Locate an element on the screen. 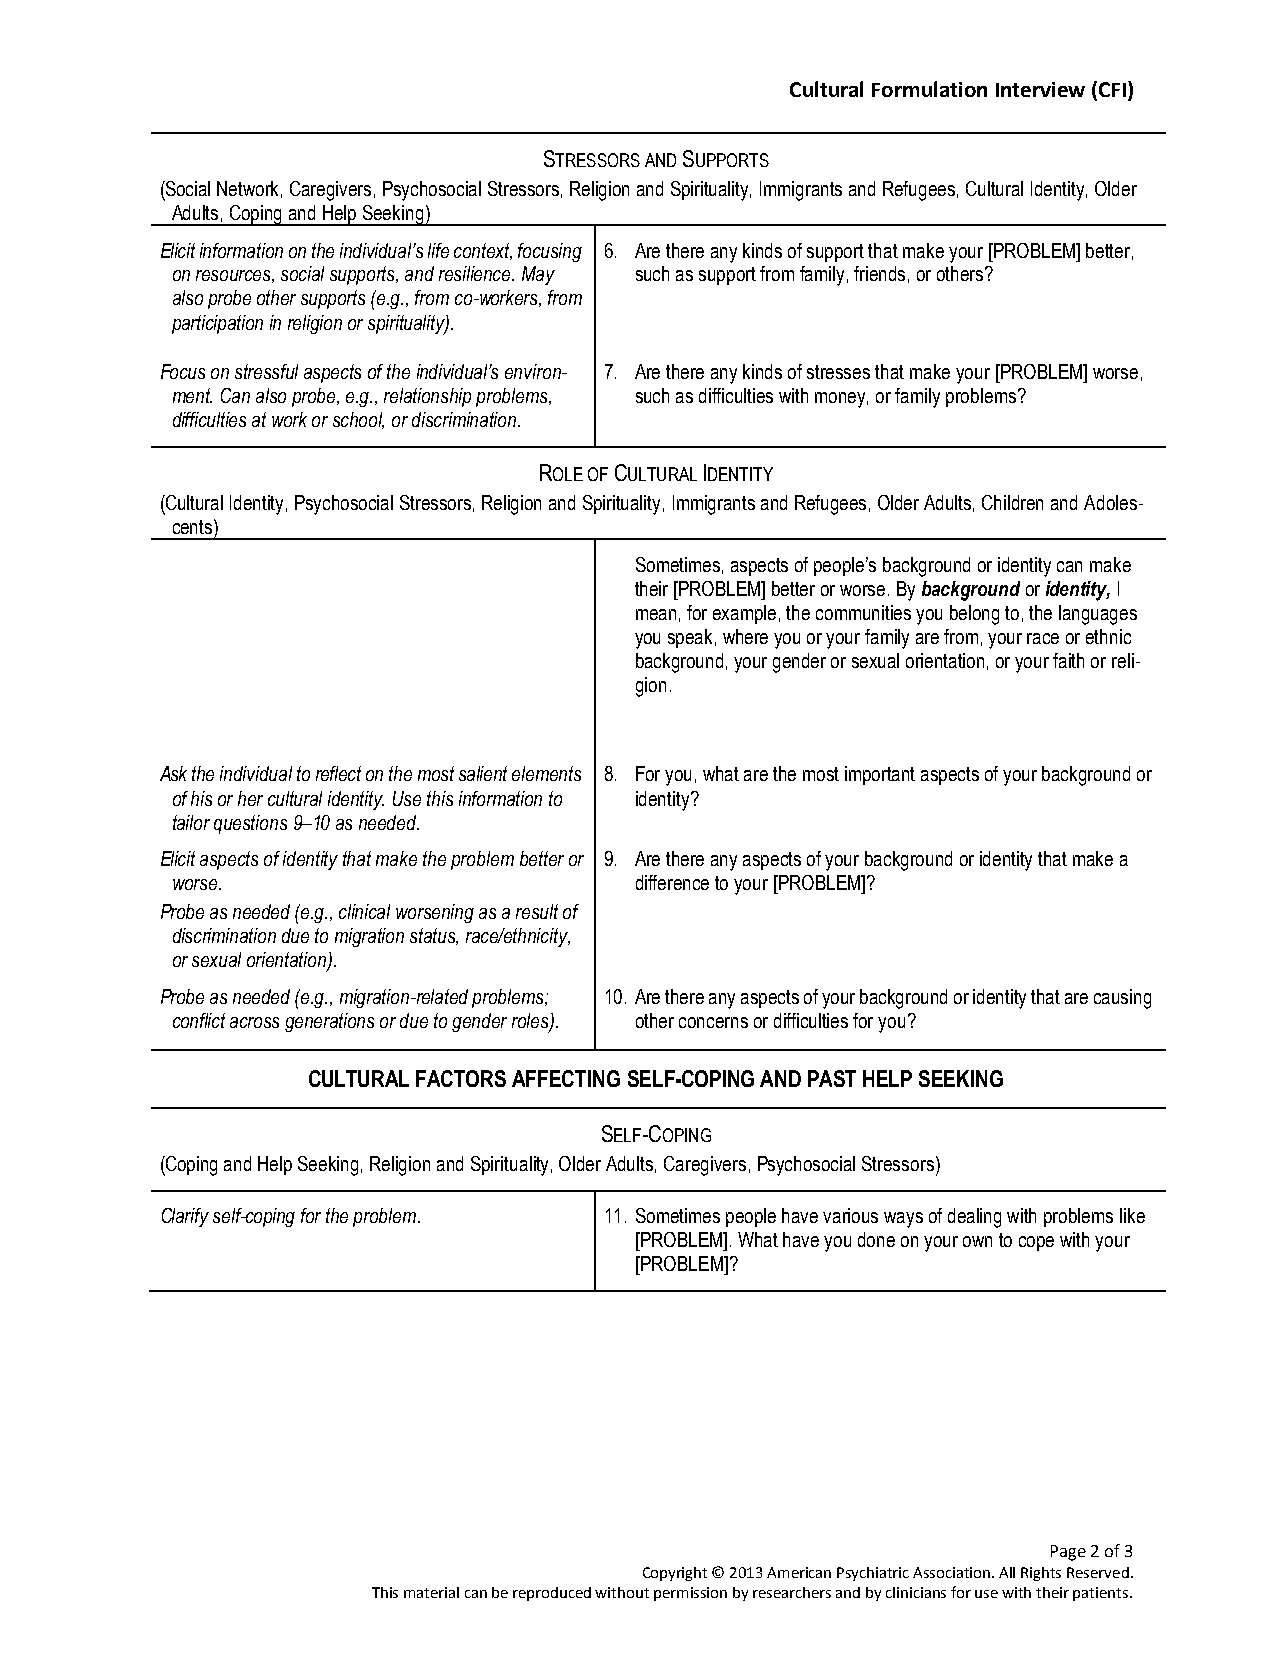  Clarify is located at coordinates (185, 1217).
